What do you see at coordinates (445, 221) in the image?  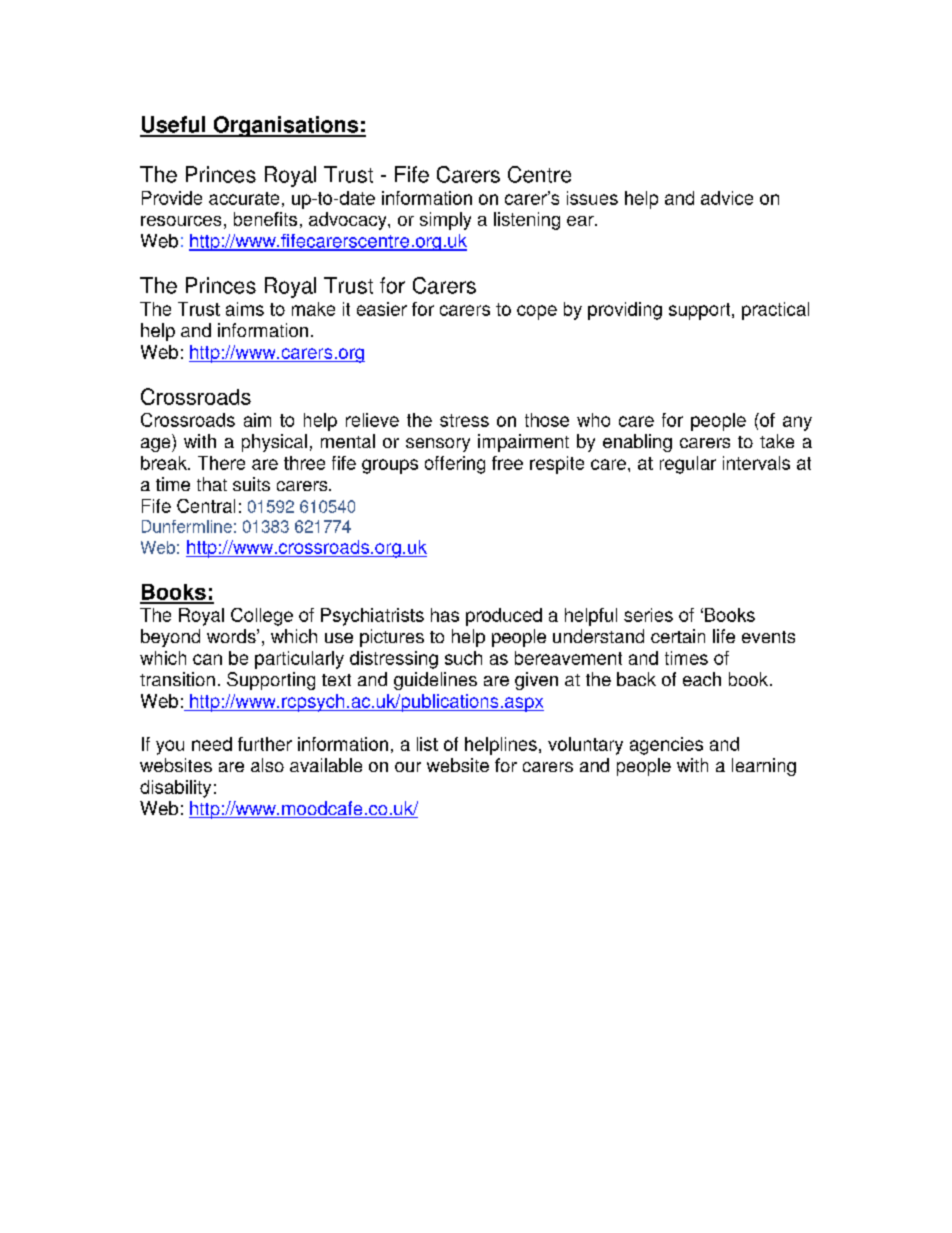 I see `simply` at bounding box center [445, 221].
